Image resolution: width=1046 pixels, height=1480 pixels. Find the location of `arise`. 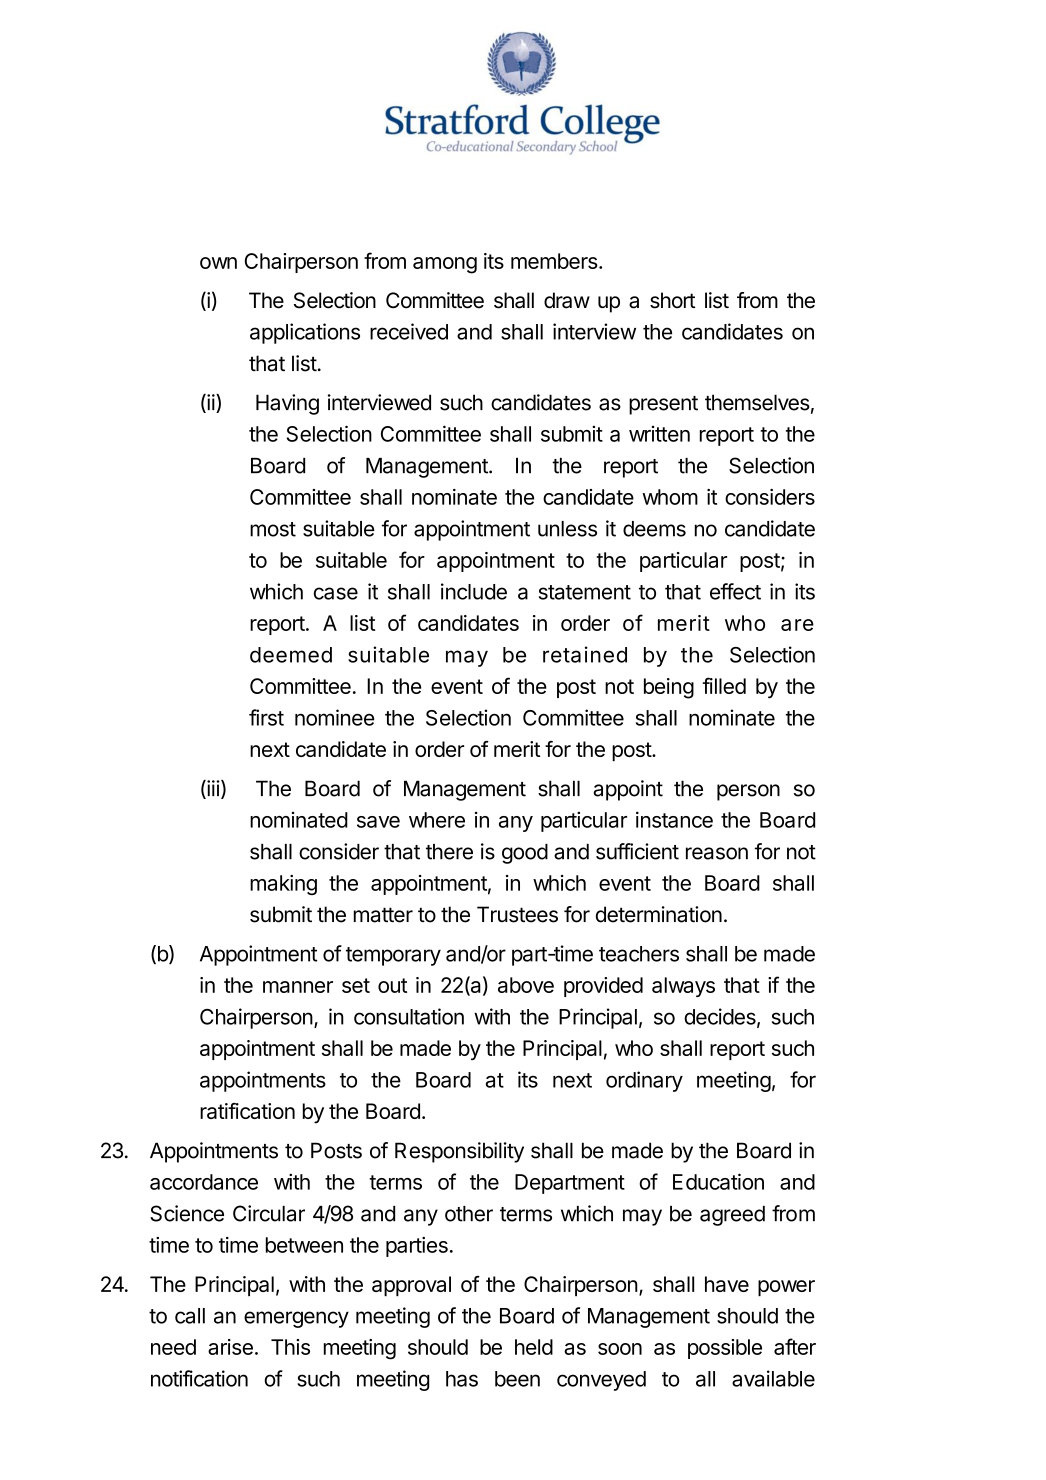

arise is located at coordinates (230, 1347).
